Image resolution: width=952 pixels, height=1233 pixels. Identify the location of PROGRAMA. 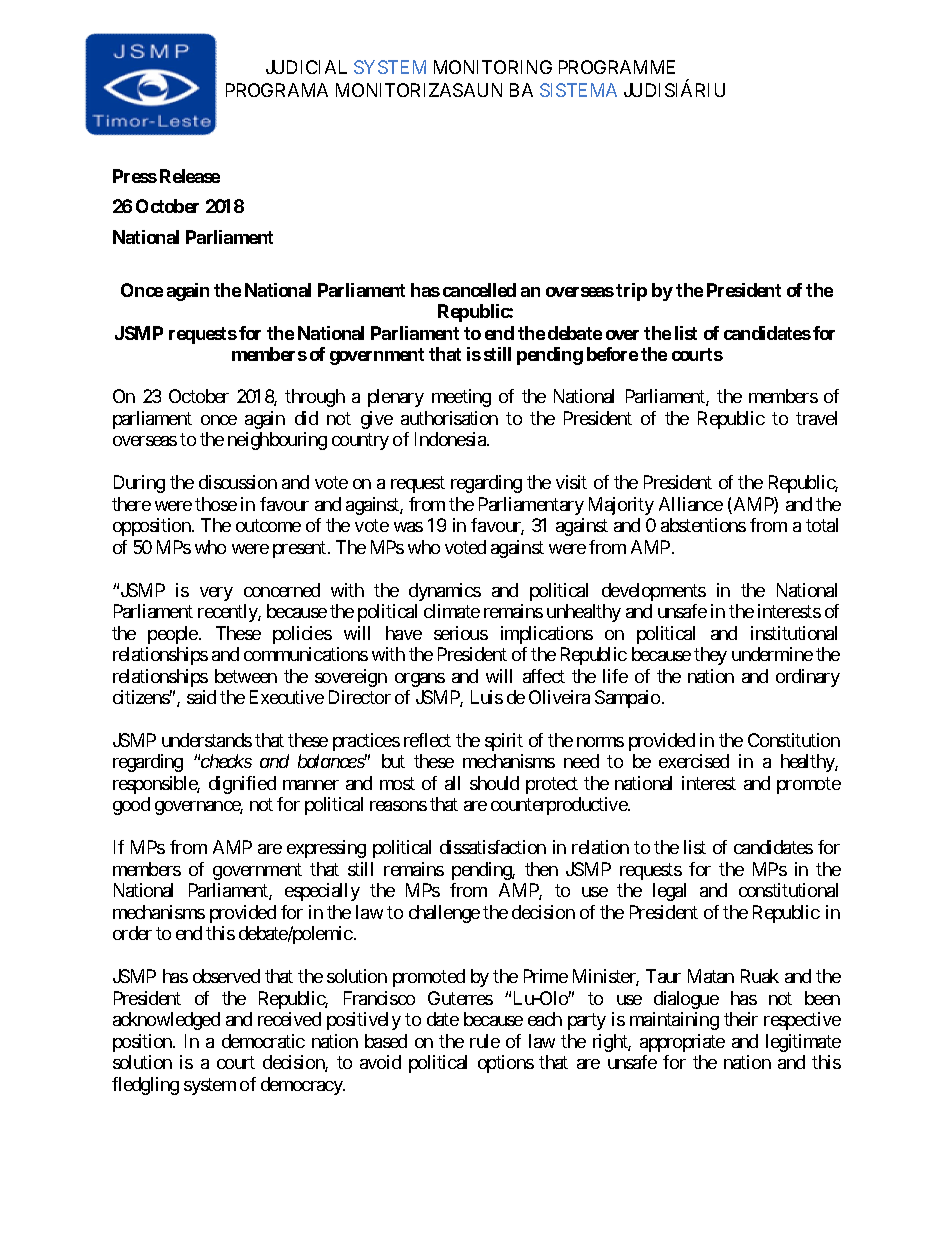
(277, 90).
